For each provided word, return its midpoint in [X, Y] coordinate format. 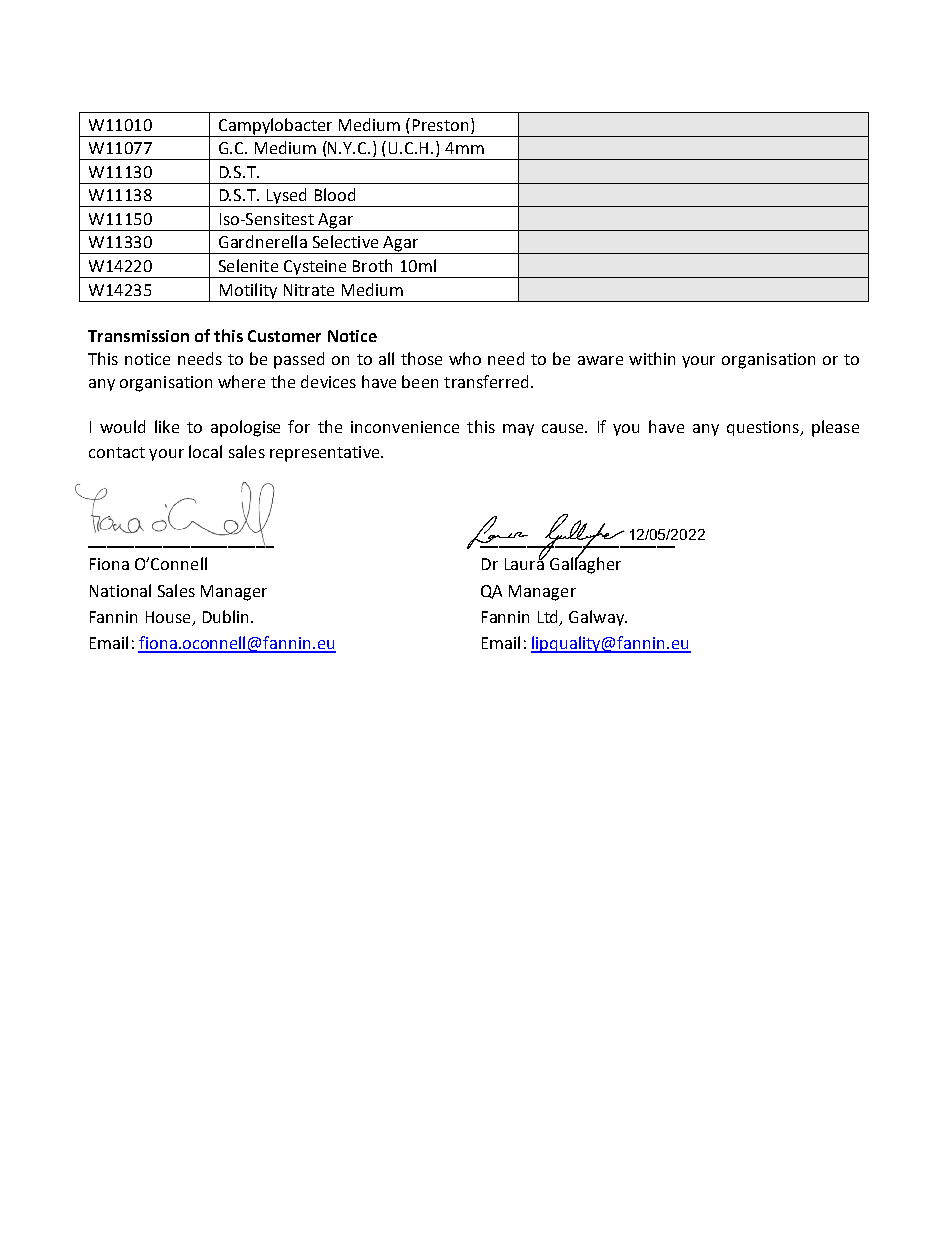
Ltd [549, 617]
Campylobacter [275, 126]
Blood [335, 194]
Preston [440, 125]
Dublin [225, 616]
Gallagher [585, 564]
